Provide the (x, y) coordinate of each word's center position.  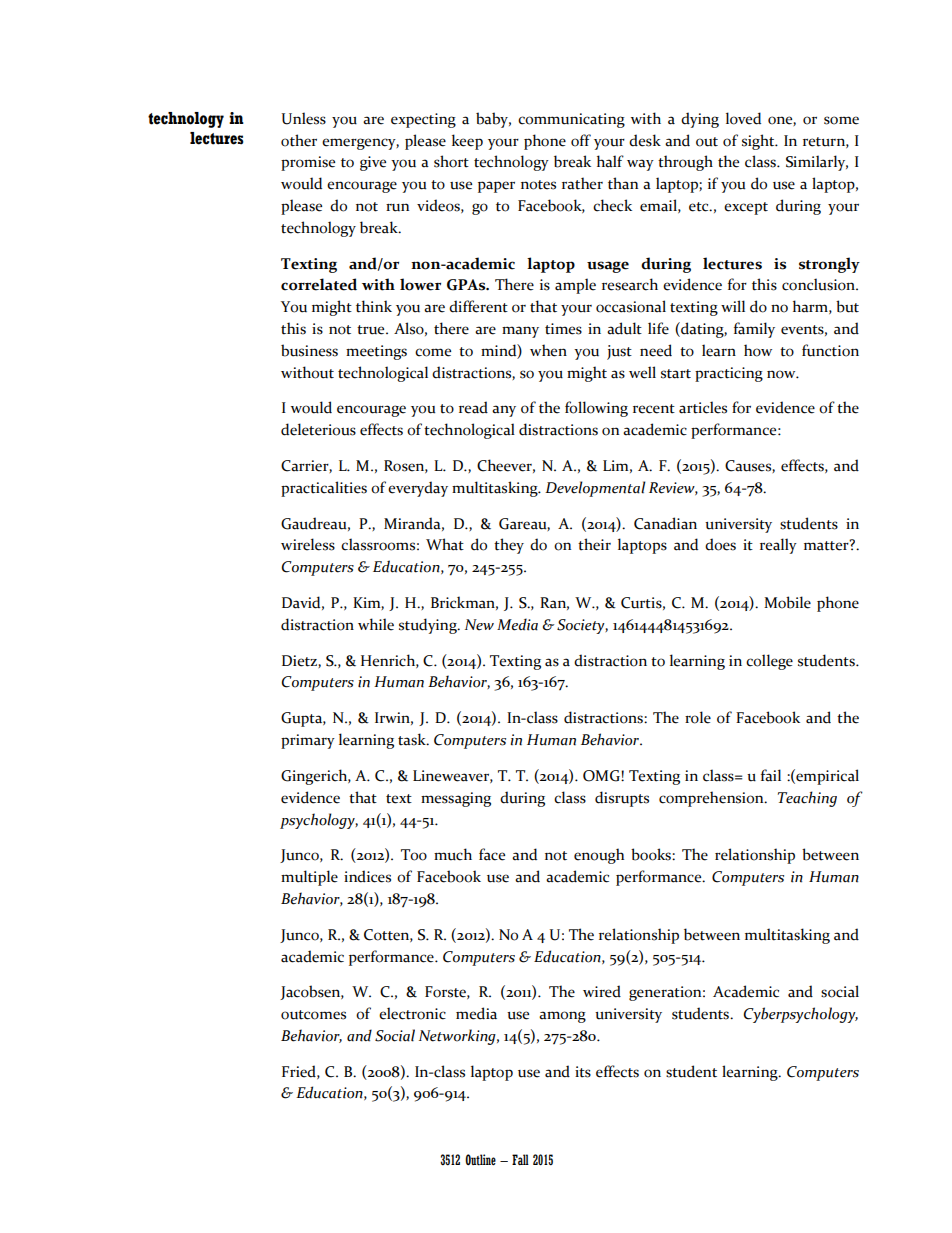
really (778, 546)
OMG (602, 776)
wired (602, 991)
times (563, 329)
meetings (376, 352)
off (581, 140)
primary (308, 741)
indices (367, 876)
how (758, 350)
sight (759, 142)
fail (771, 775)
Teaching (807, 799)
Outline (480, 1160)
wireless (308, 544)
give (373, 163)
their (594, 544)
